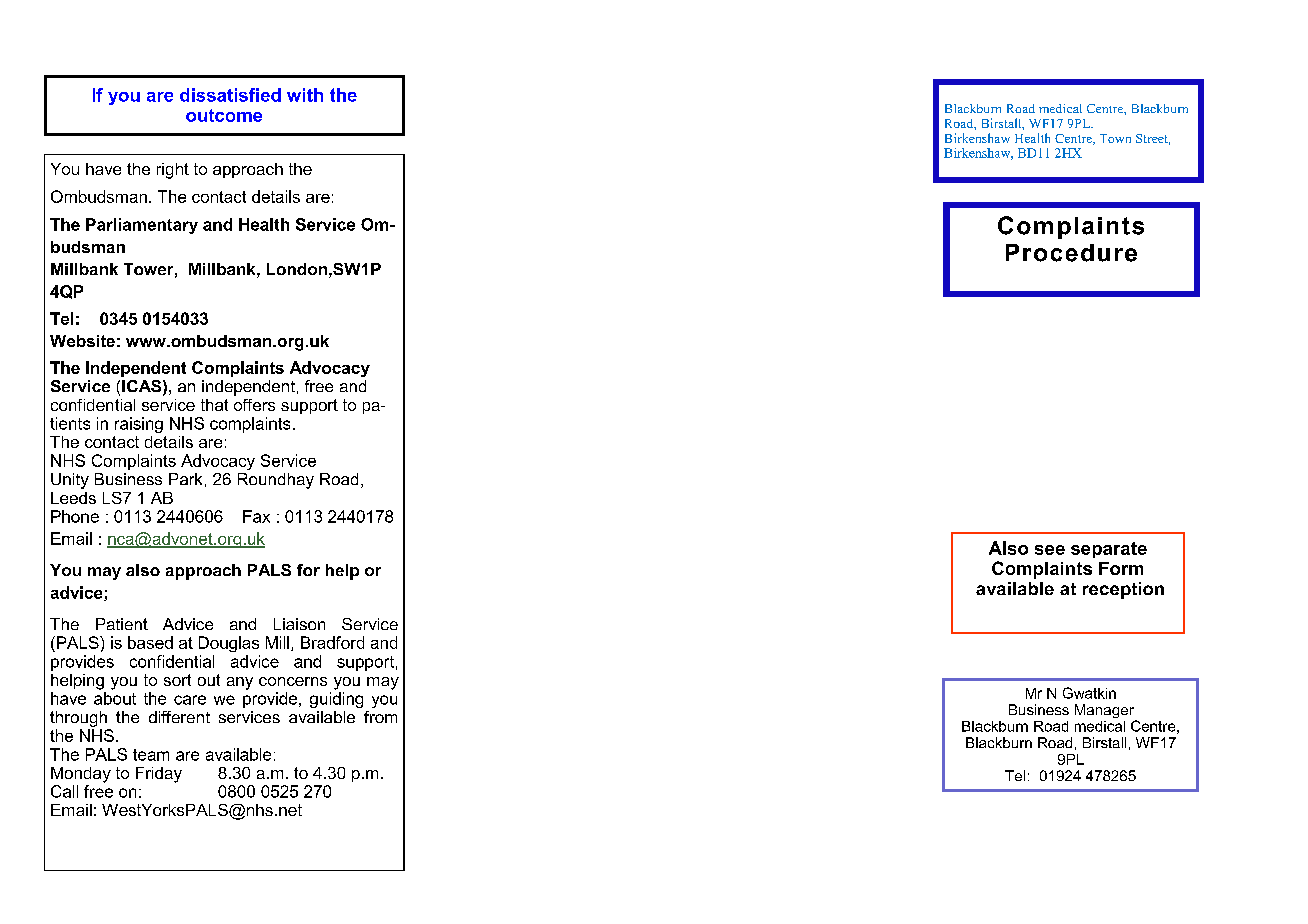  Describe the element at coordinates (224, 115) in the screenshot. I see `outcome` at that location.
